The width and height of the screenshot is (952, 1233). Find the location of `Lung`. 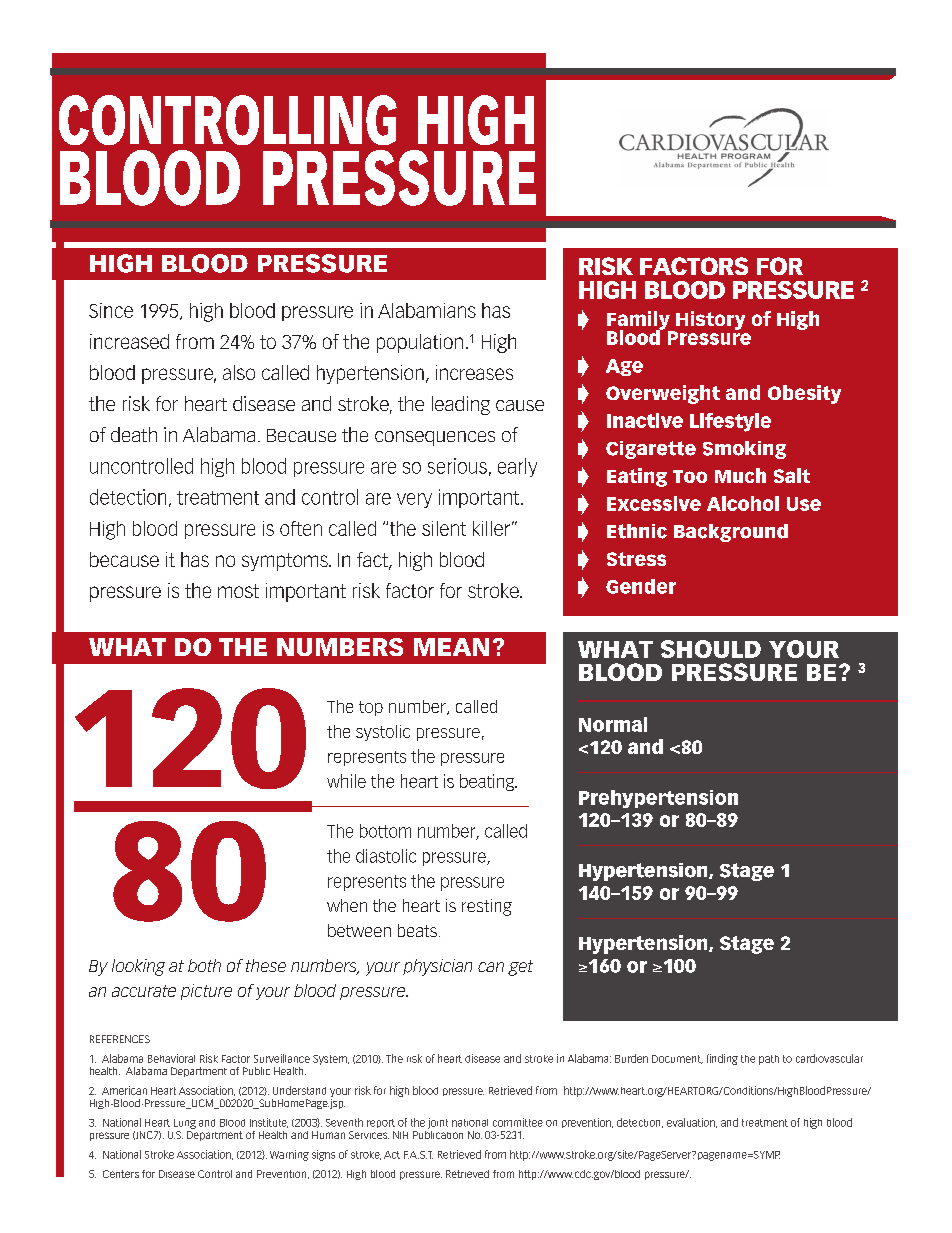

Lung is located at coordinates (185, 1124).
